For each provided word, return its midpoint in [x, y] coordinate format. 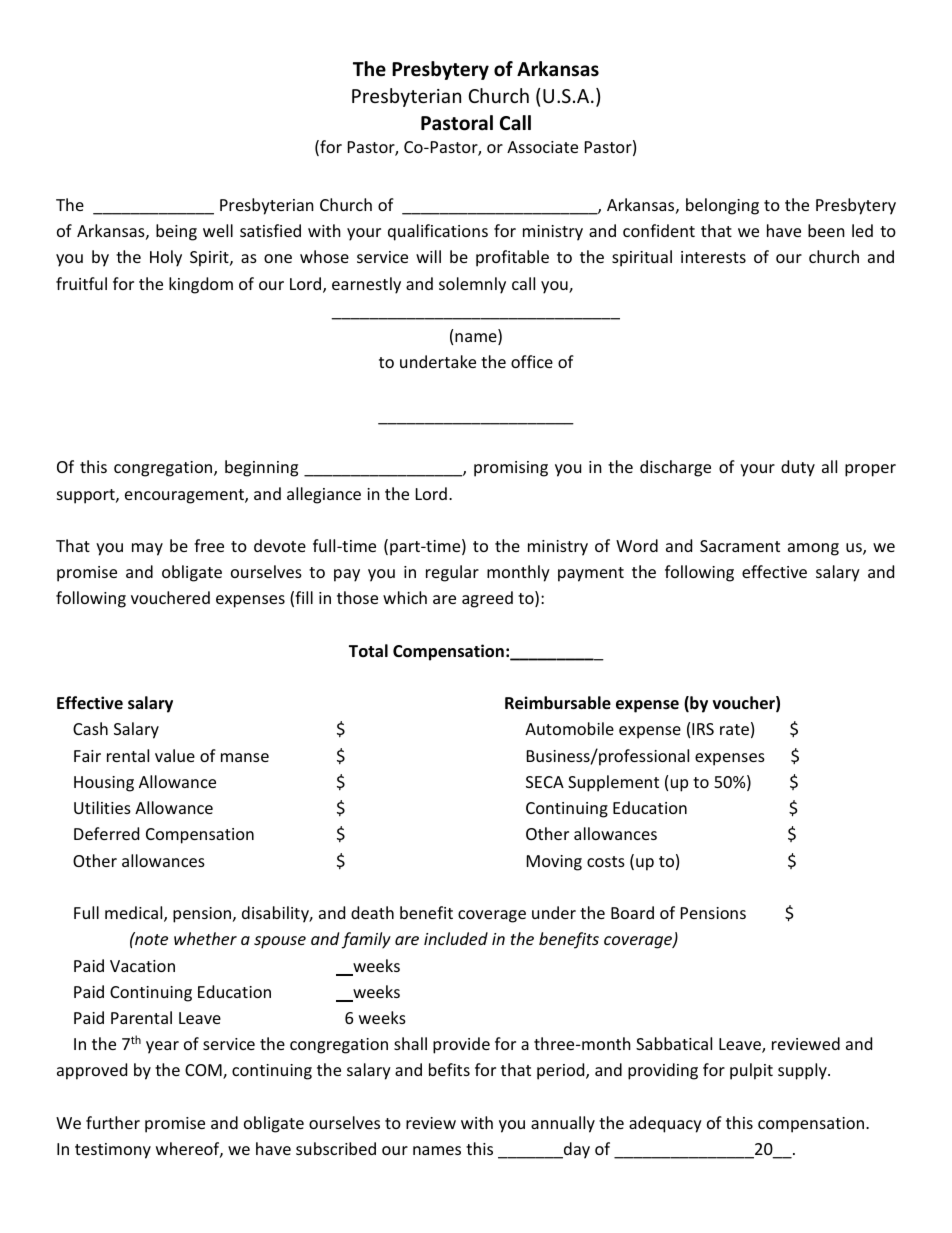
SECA [545, 782]
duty [798, 468]
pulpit [751, 1071]
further [113, 1122]
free [209, 545]
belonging [722, 206]
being [176, 232]
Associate [542, 147]
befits [449, 1069]
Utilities [102, 807]
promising [511, 469]
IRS [703, 729]
